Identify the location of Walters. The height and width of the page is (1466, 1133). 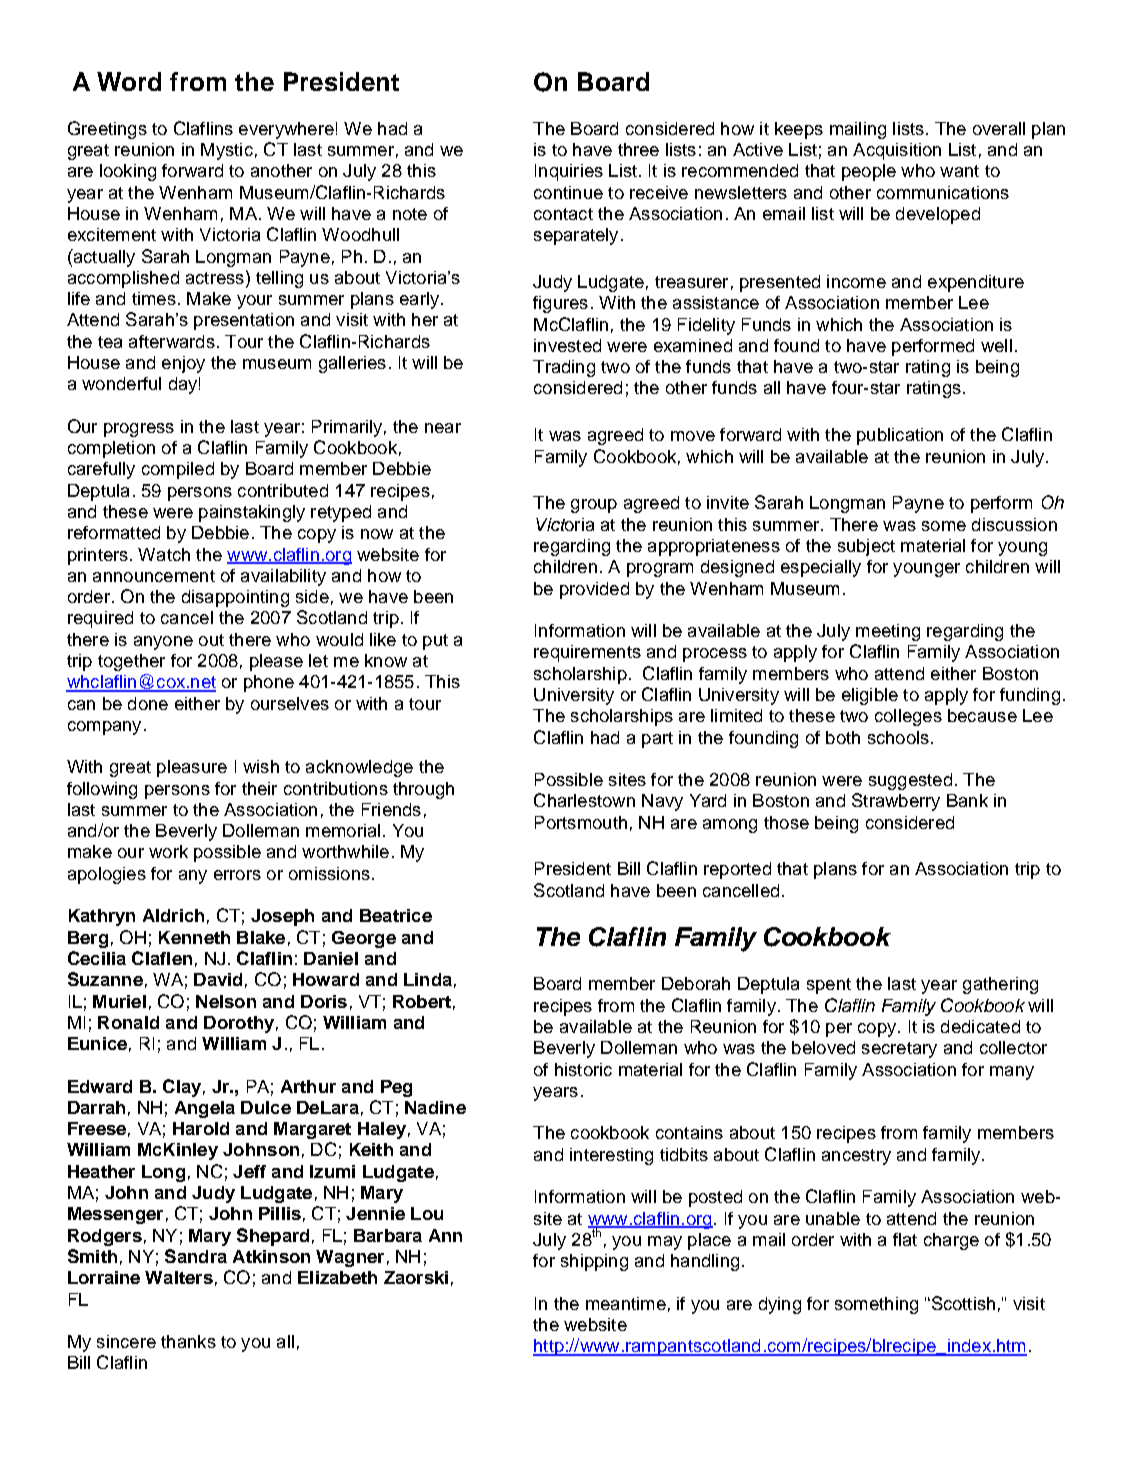
(179, 1277).
